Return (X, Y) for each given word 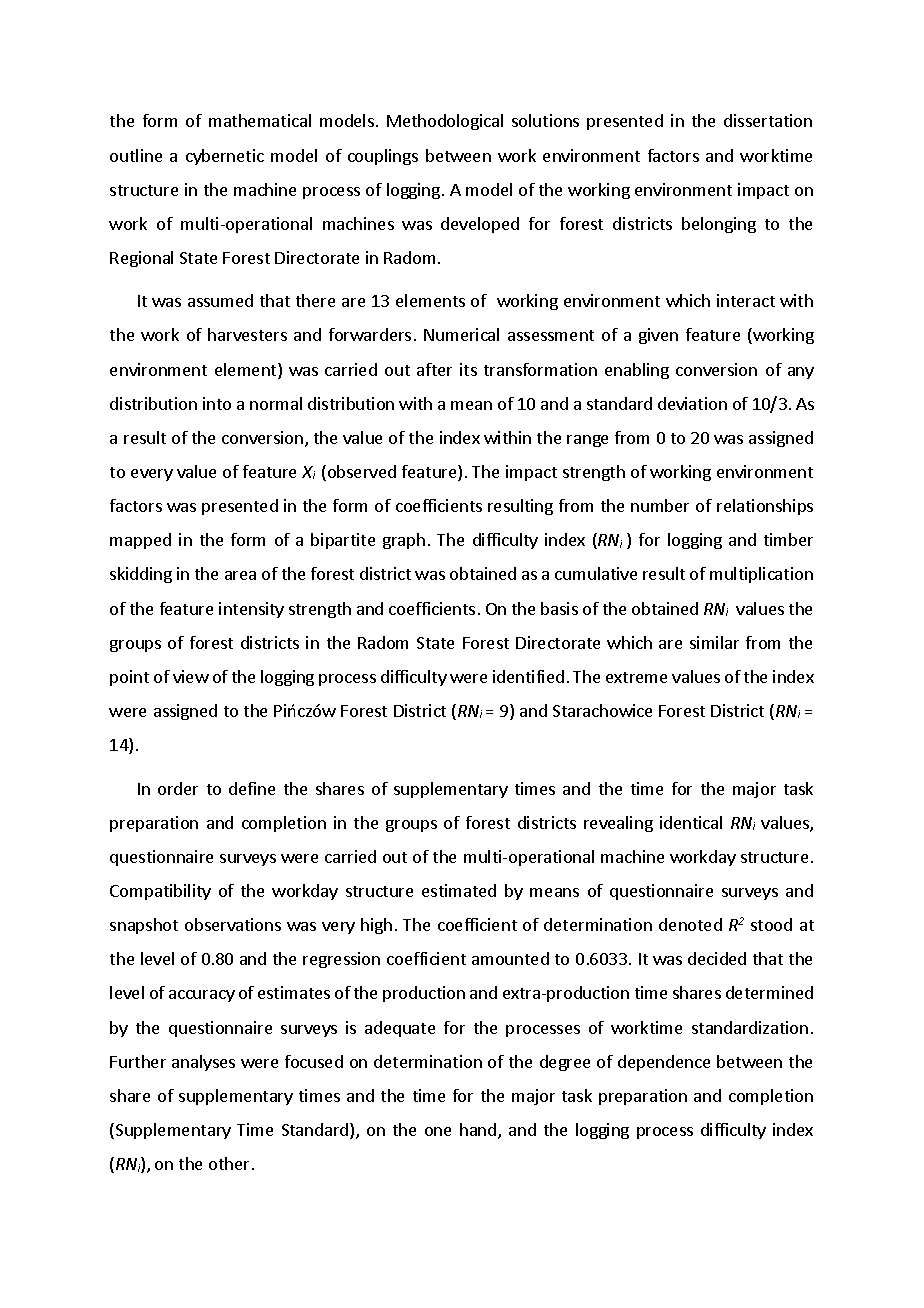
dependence (664, 1063)
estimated (459, 890)
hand (479, 1131)
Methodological (445, 122)
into (217, 403)
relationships (765, 507)
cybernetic (225, 157)
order (178, 788)
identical (691, 822)
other (229, 1163)
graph (404, 541)
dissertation (768, 120)
